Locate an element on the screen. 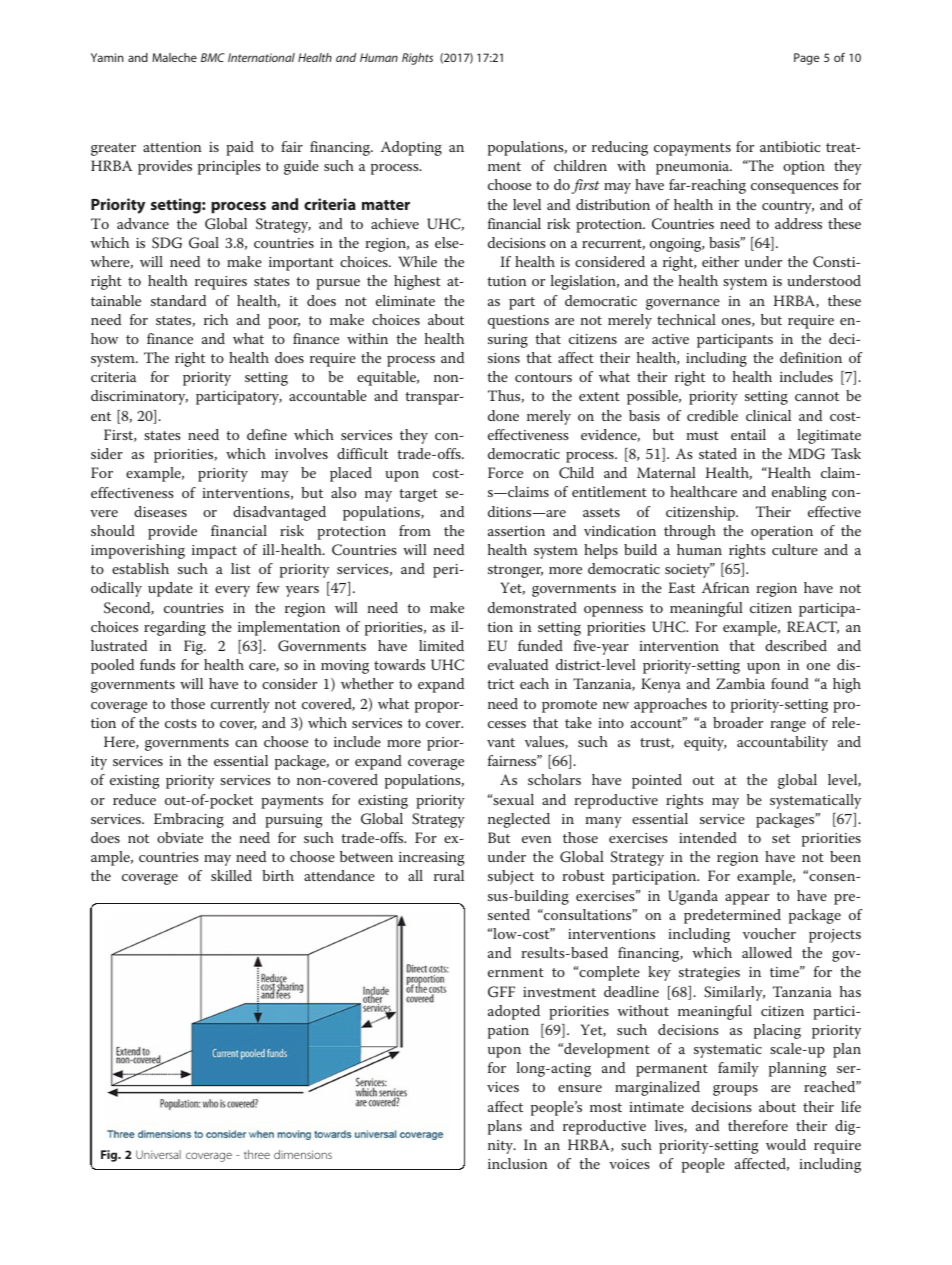 The height and width of the screenshot is (1265, 952). regarding is located at coordinates (175, 628).
